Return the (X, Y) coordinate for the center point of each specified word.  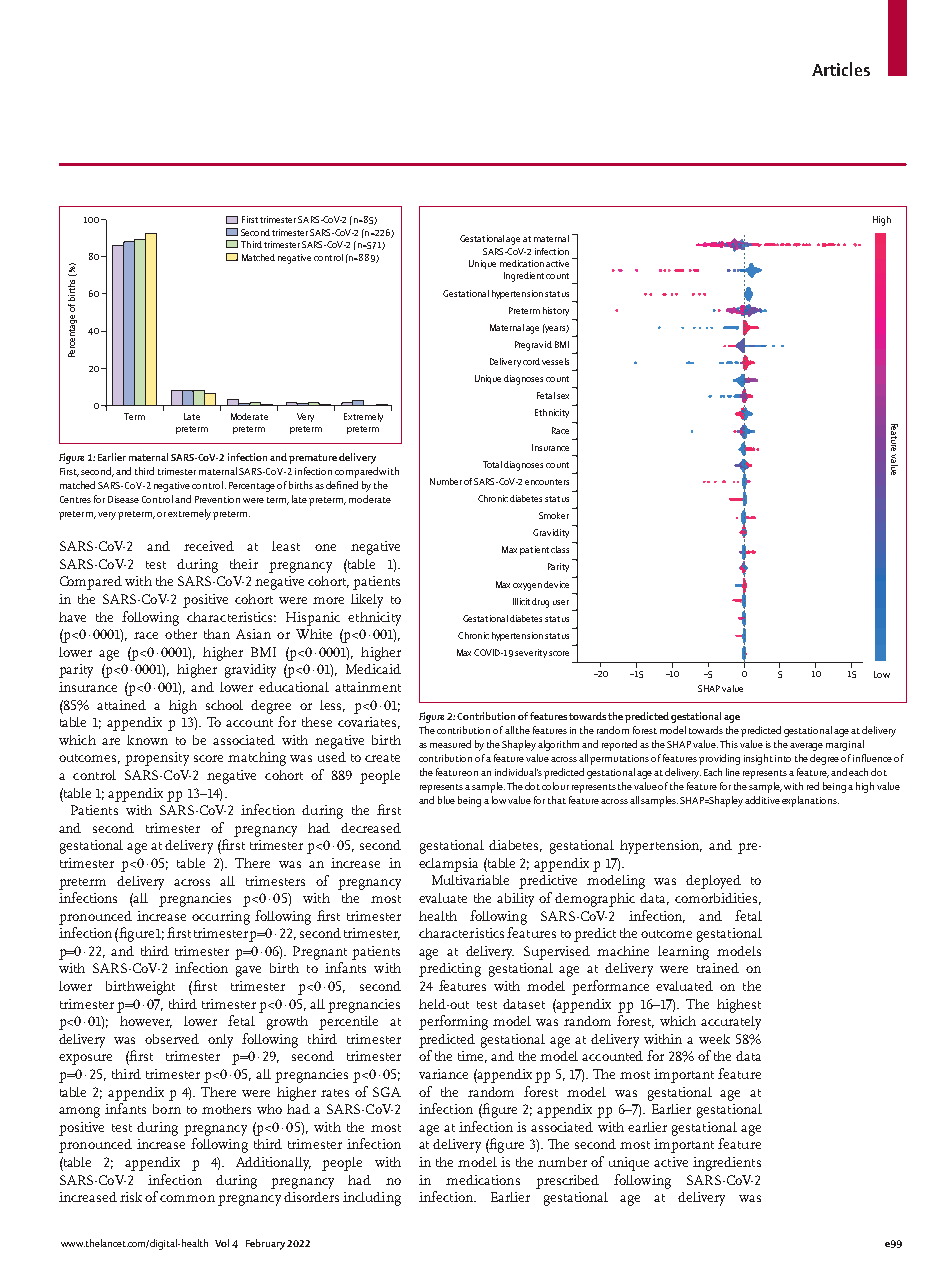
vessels (555, 361)
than (217, 634)
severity (531, 653)
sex (563, 396)
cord (531, 361)
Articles (841, 69)
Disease (123, 499)
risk (131, 1197)
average (806, 747)
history (556, 311)
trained (718, 968)
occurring (221, 918)
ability (515, 900)
